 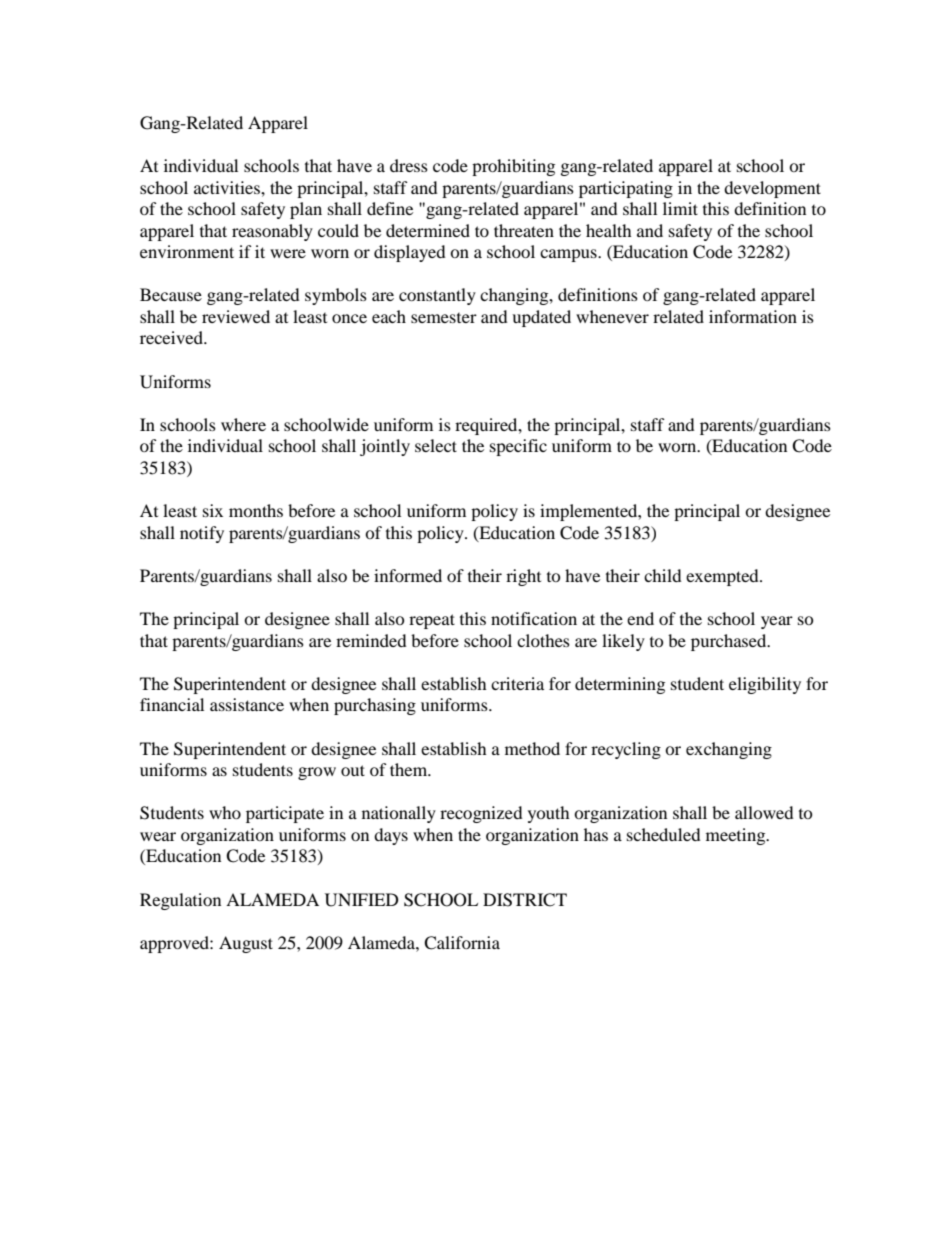 I want to click on assistance, so click(x=247, y=704).
